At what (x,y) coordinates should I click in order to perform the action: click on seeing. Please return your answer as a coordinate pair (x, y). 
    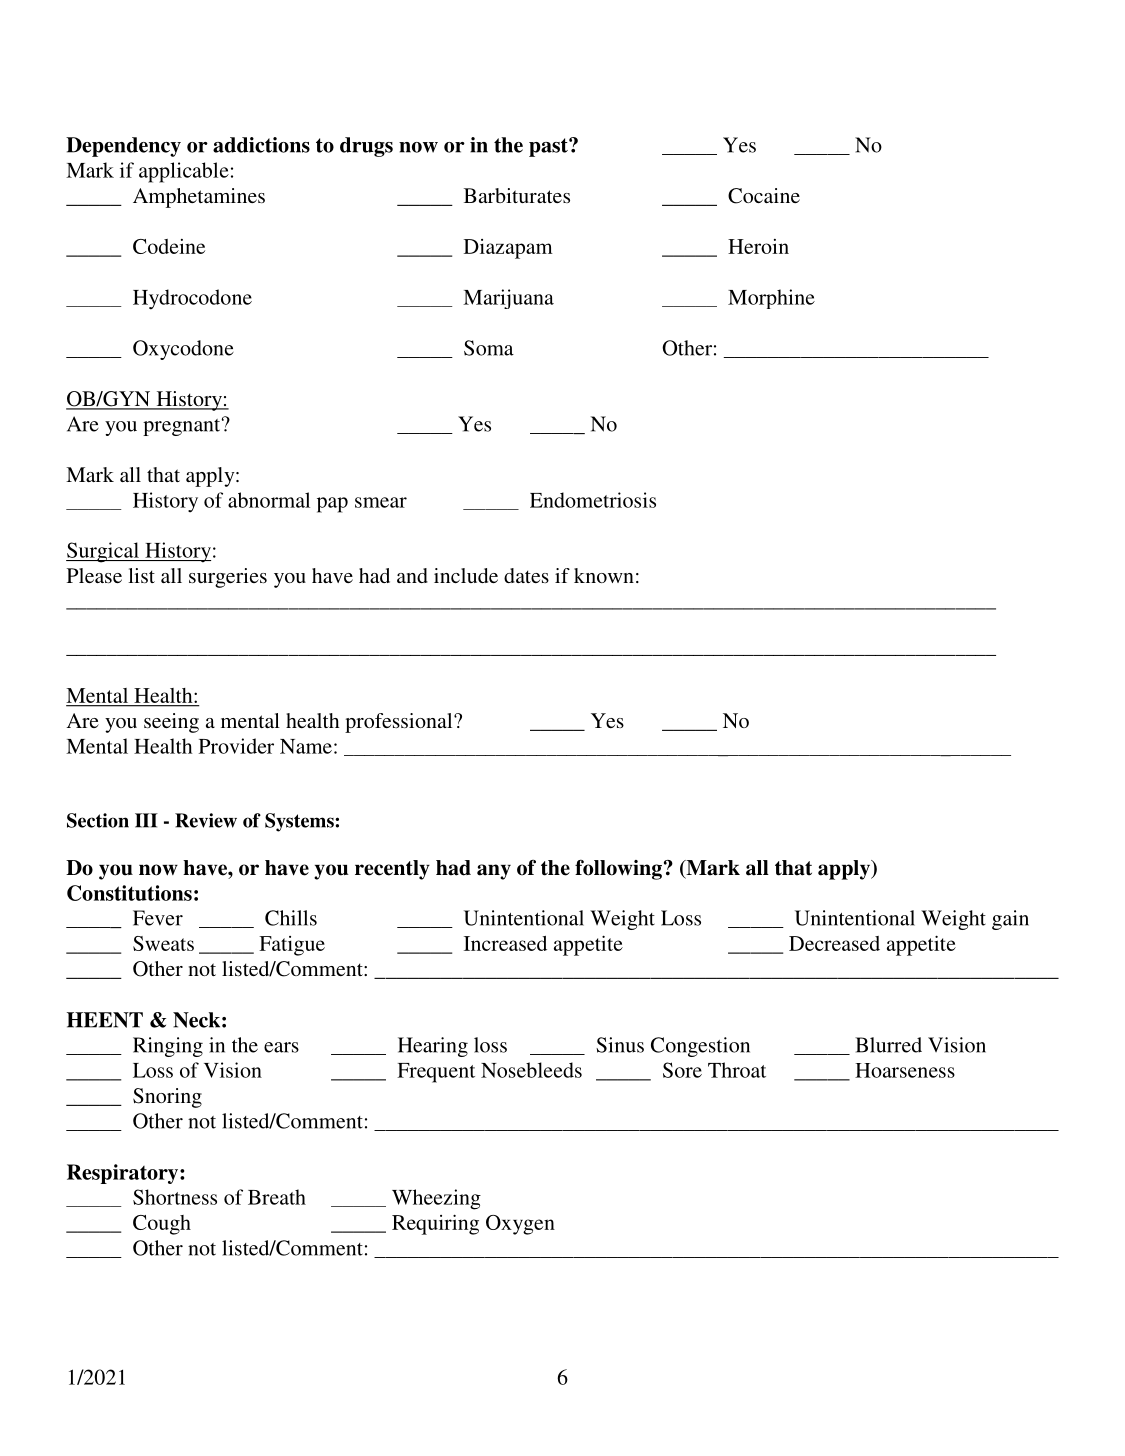
    Looking at the image, I should click on (171, 723).
